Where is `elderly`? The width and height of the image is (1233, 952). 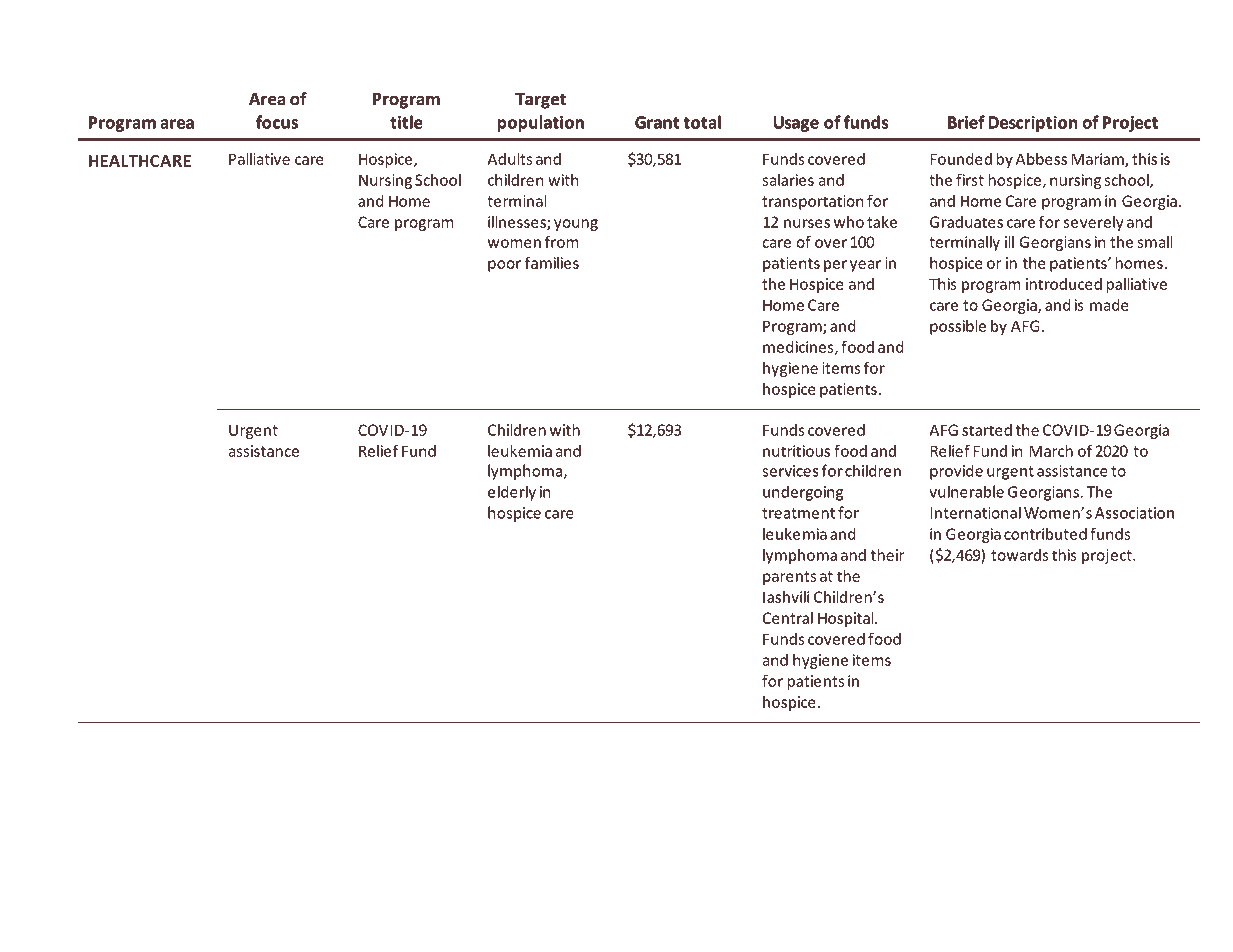
elderly is located at coordinates (512, 493).
